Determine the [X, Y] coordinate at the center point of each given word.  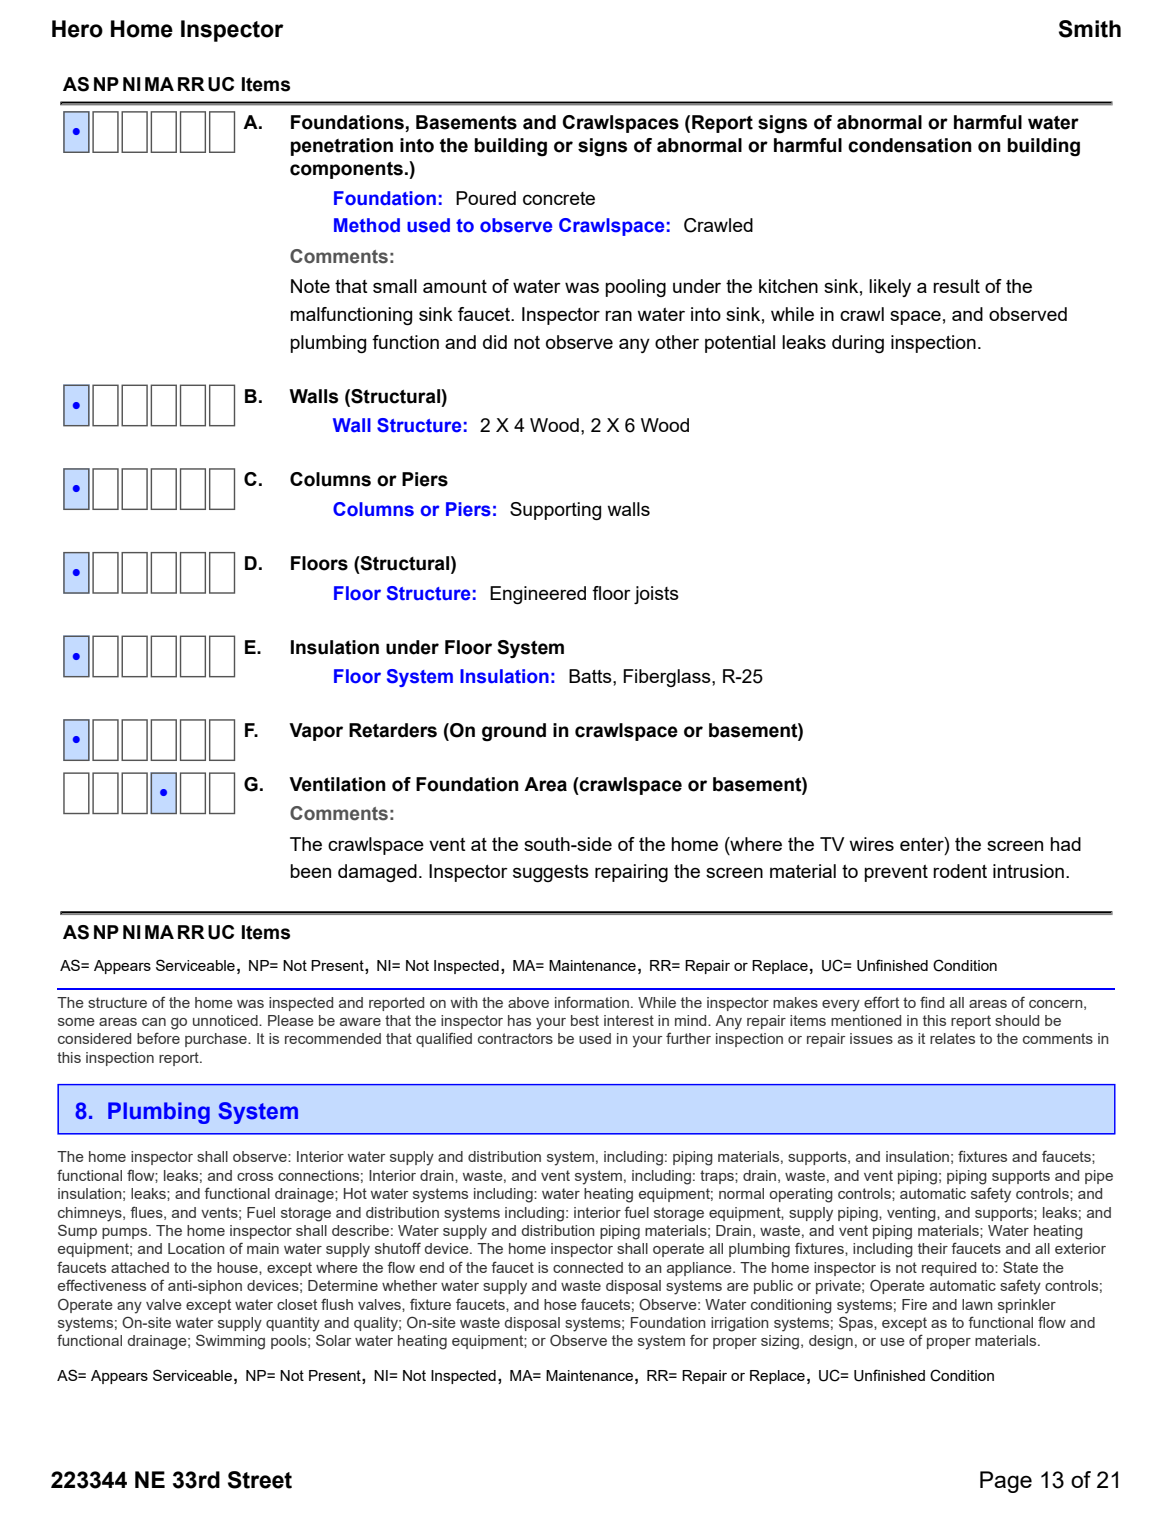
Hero [77, 29]
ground [514, 732]
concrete [559, 198]
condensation [910, 145]
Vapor [316, 732]
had [1065, 844]
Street [260, 1480]
